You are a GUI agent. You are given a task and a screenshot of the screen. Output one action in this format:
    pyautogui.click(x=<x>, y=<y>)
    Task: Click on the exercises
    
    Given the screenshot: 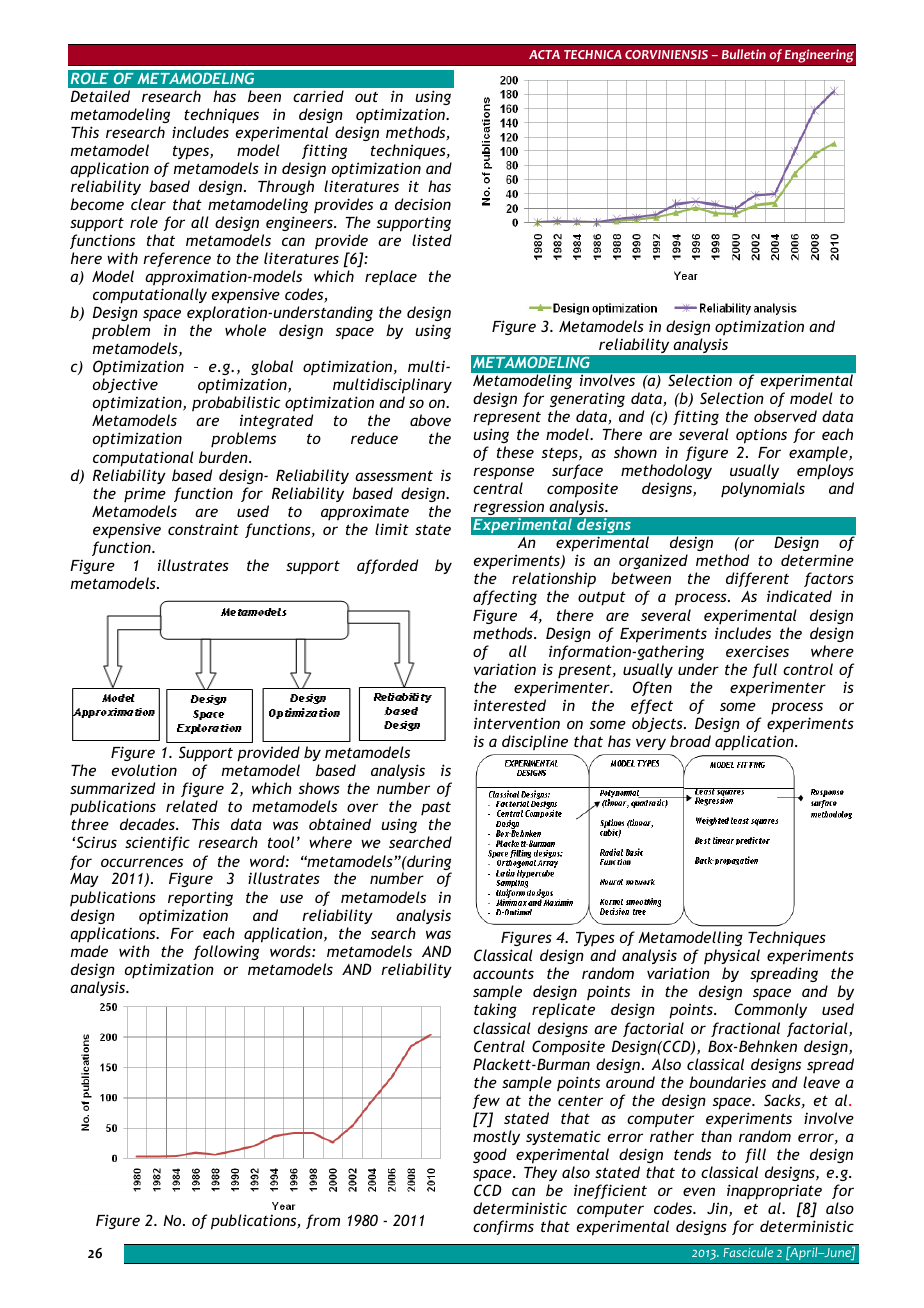 What is the action you would take?
    pyautogui.click(x=757, y=651)
